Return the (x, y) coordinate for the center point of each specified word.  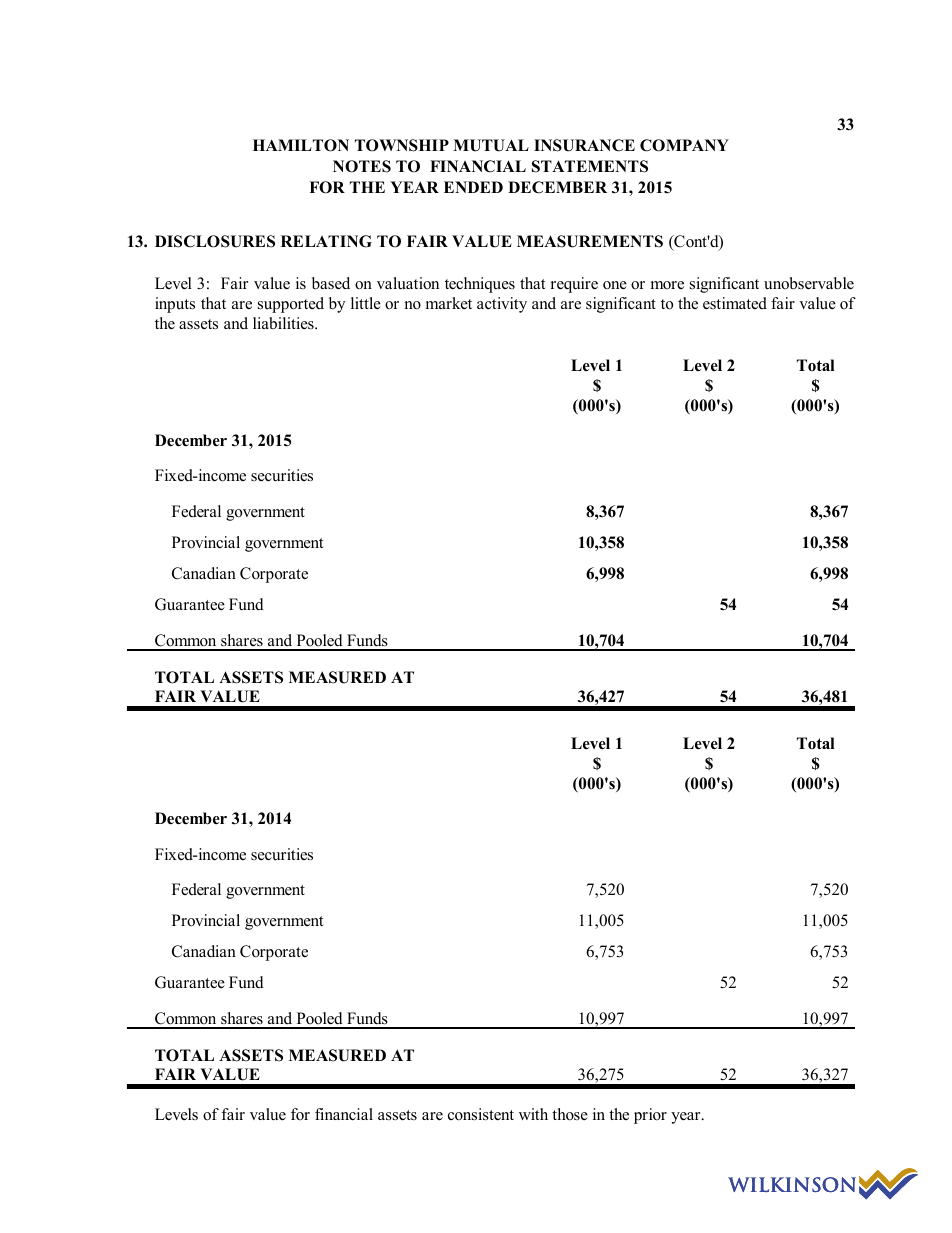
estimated (735, 303)
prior (650, 1116)
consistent (481, 1114)
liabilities (284, 323)
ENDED (473, 187)
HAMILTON (301, 145)
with (533, 1114)
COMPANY (684, 145)
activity (502, 305)
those (570, 1114)
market (449, 303)
